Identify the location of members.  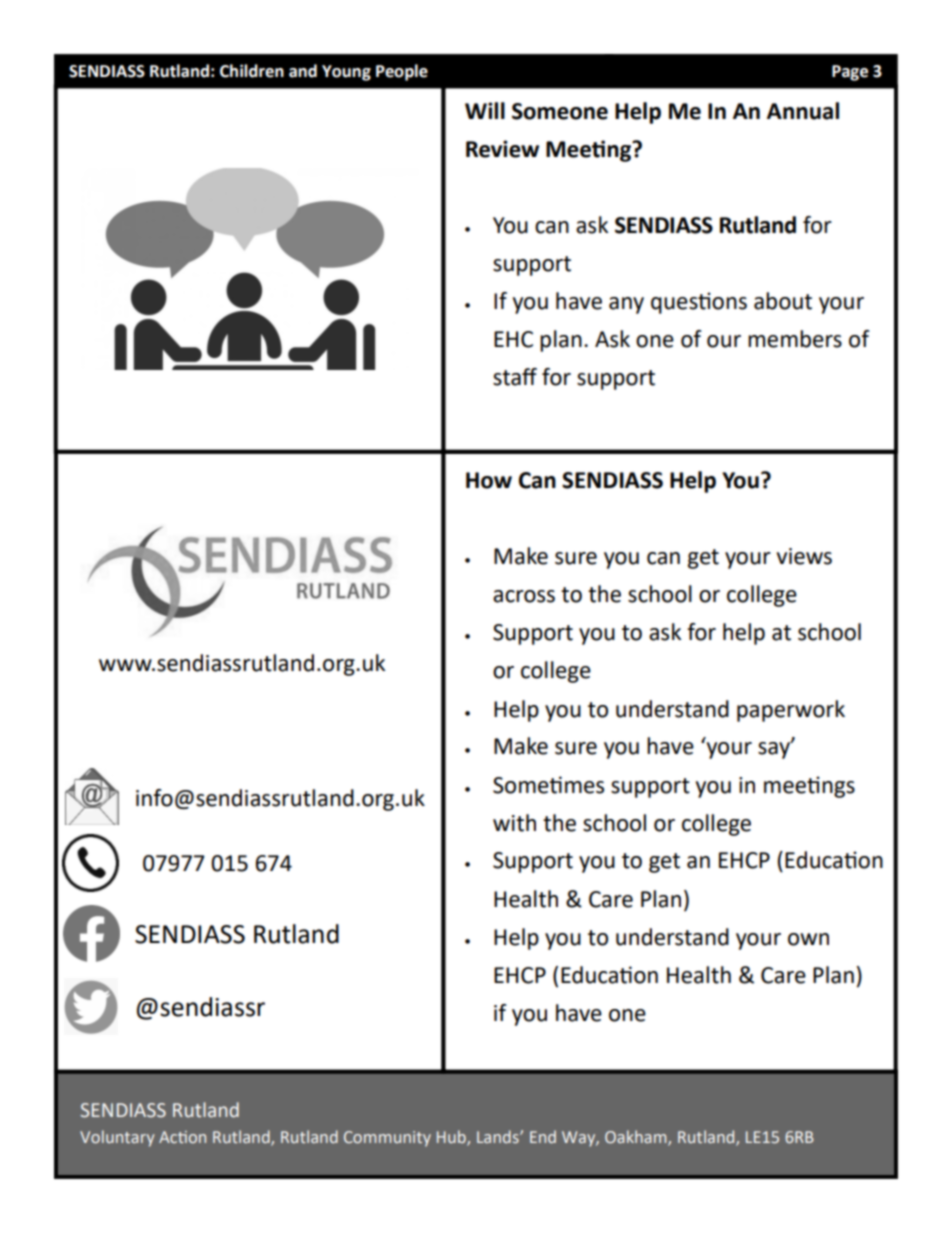
(795, 339).
